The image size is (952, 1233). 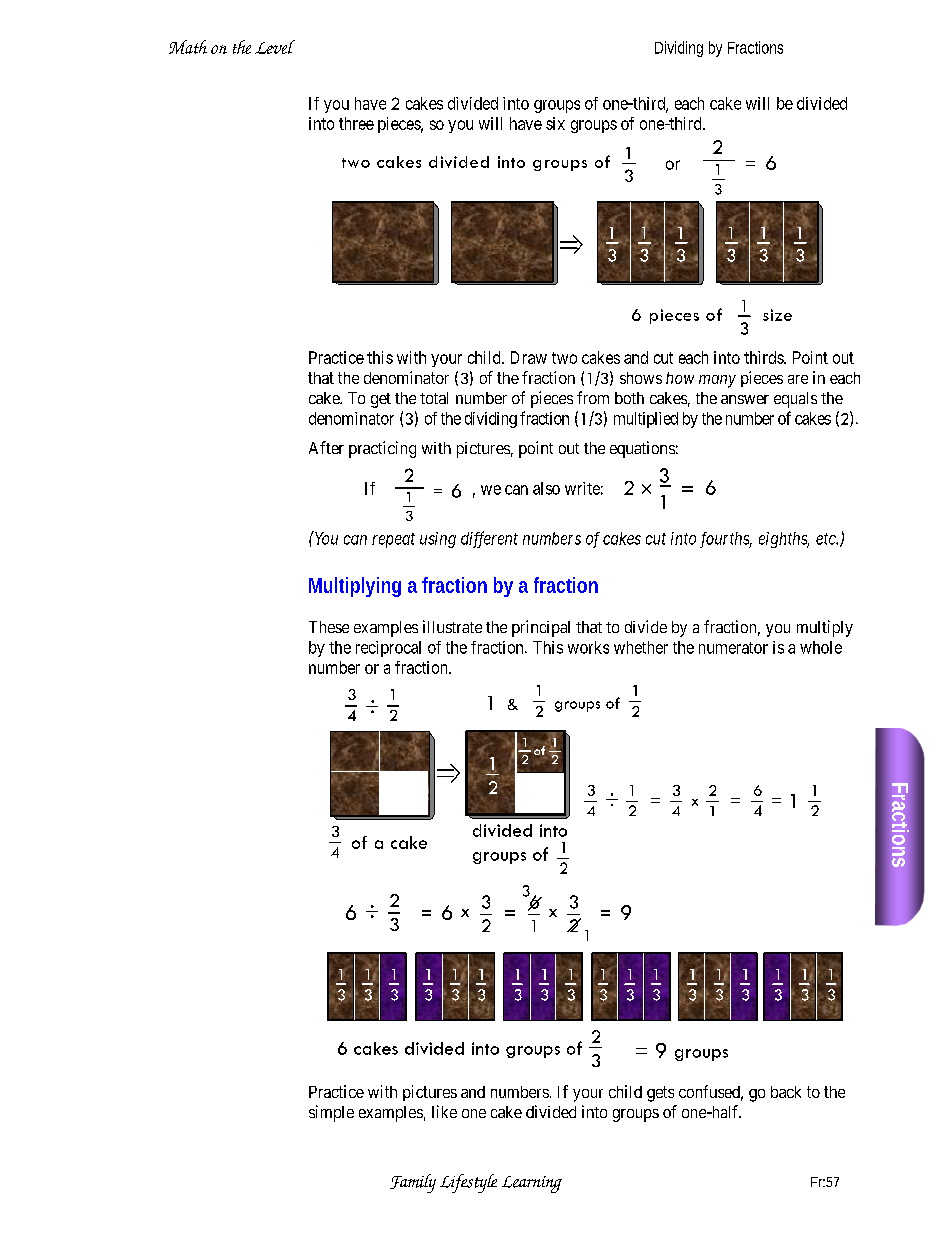 What do you see at coordinates (733, 648) in the image?
I see `numerator` at bounding box center [733, 648].
